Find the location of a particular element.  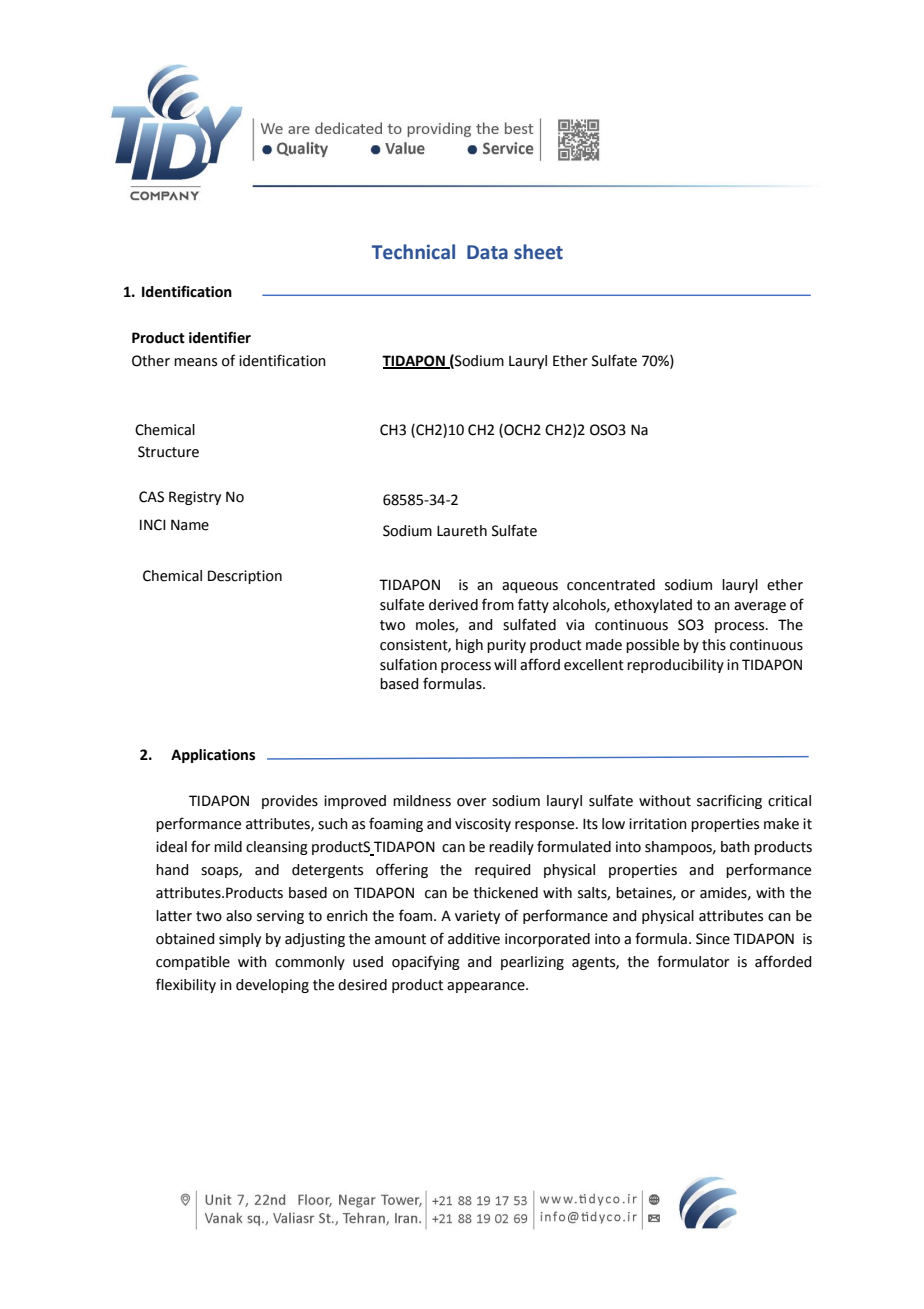

sacrificing is located at coordinates (729, 801).
